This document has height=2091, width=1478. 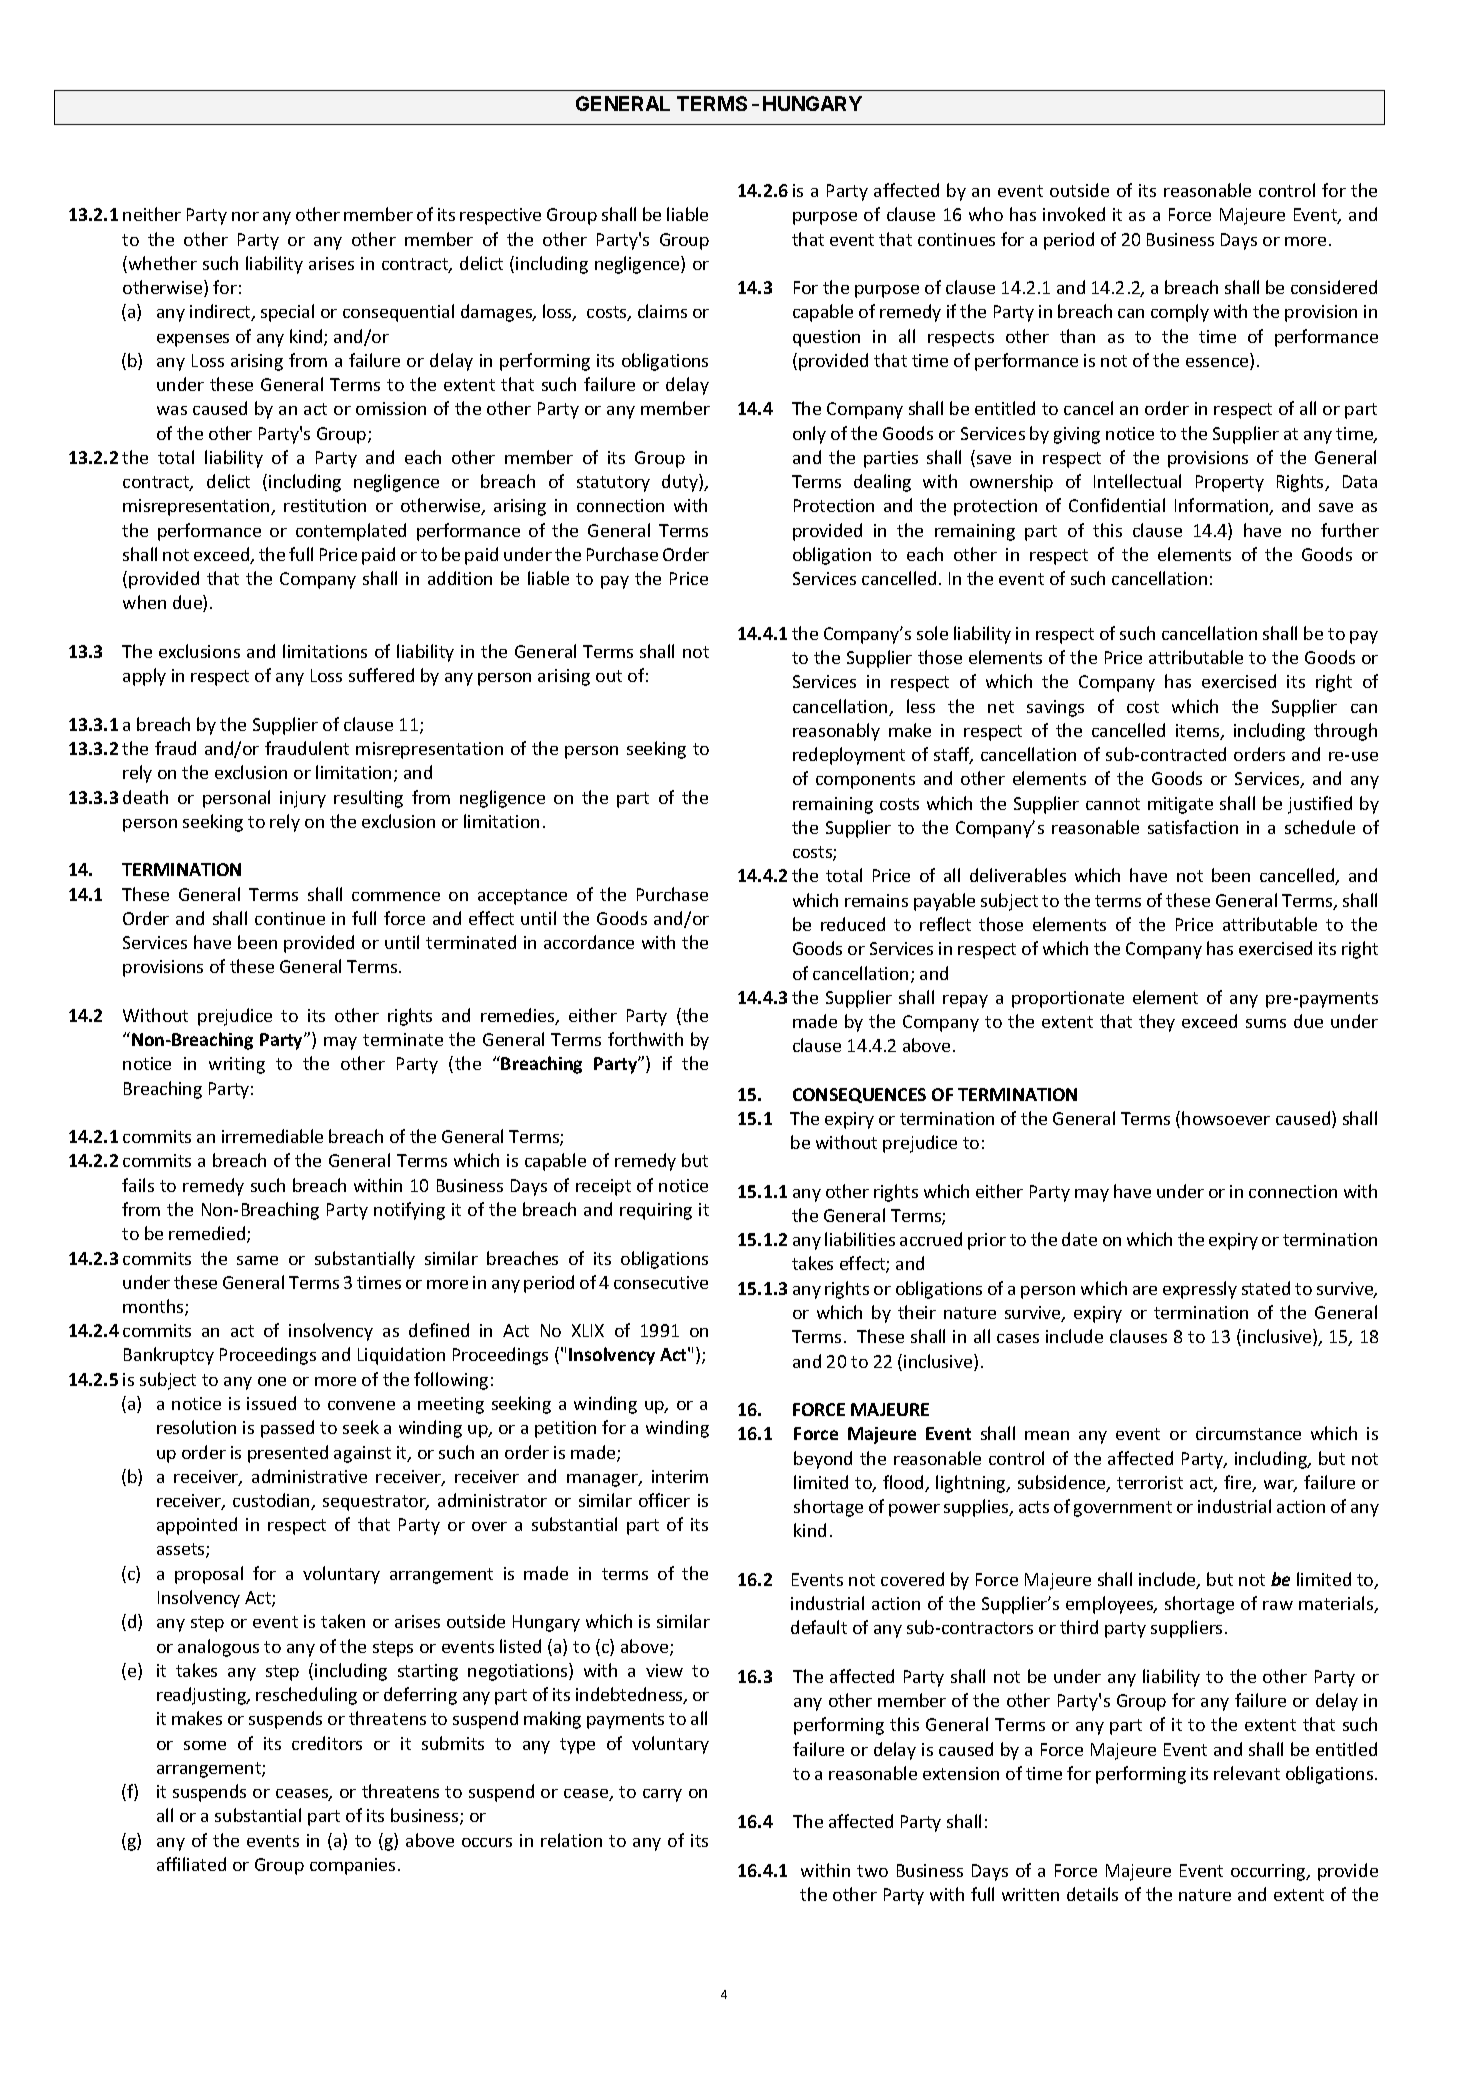 I want to click on claims, so click(x=662, y=311).
